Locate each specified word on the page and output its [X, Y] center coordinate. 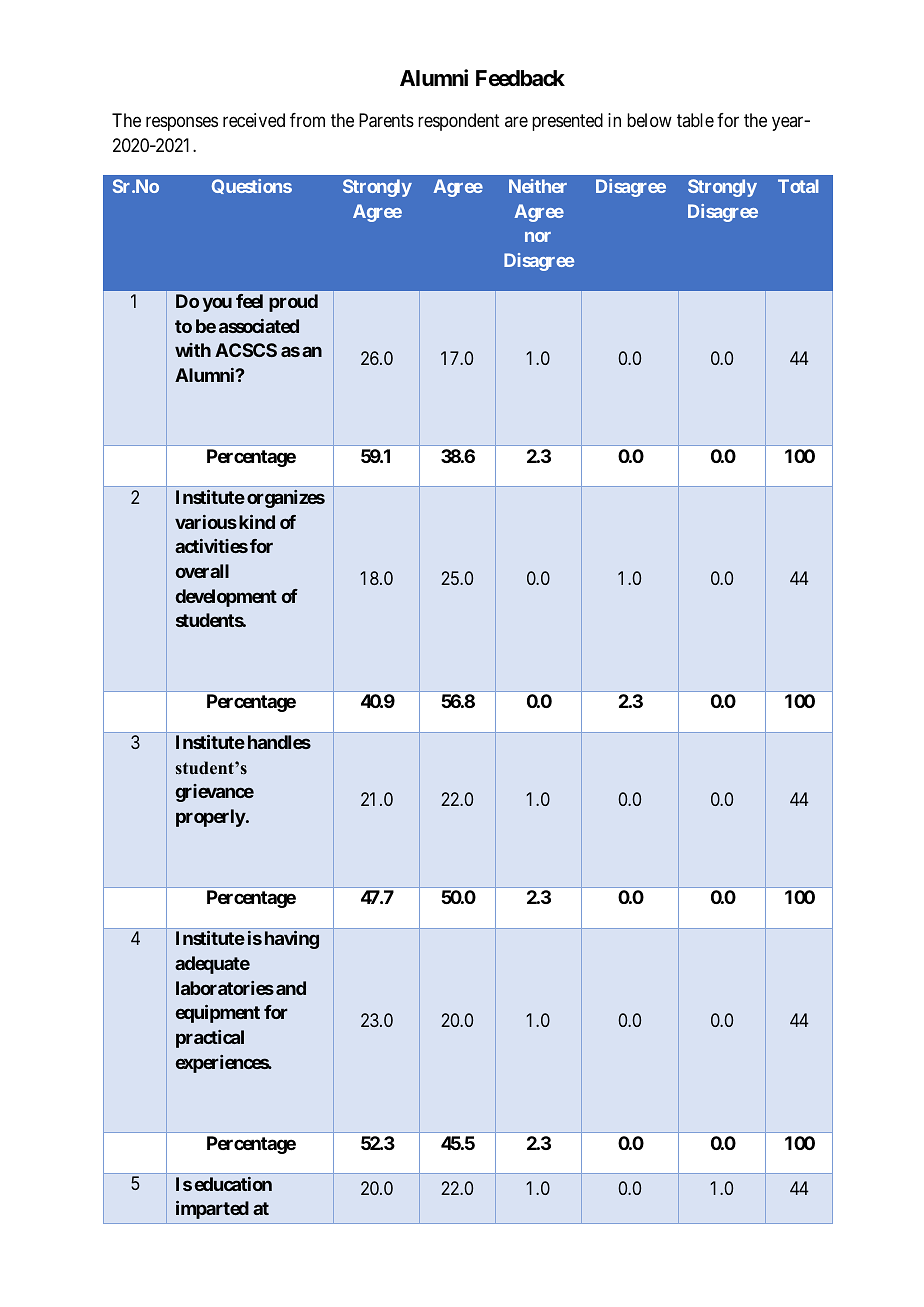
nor [538, 237]
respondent [459, 122]
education [233, 1184]
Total [798, 186]
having [292, 940]
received [254, 120]
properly [211, 818]
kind [257, 522]
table [695, 120]
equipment [218, 1014]
